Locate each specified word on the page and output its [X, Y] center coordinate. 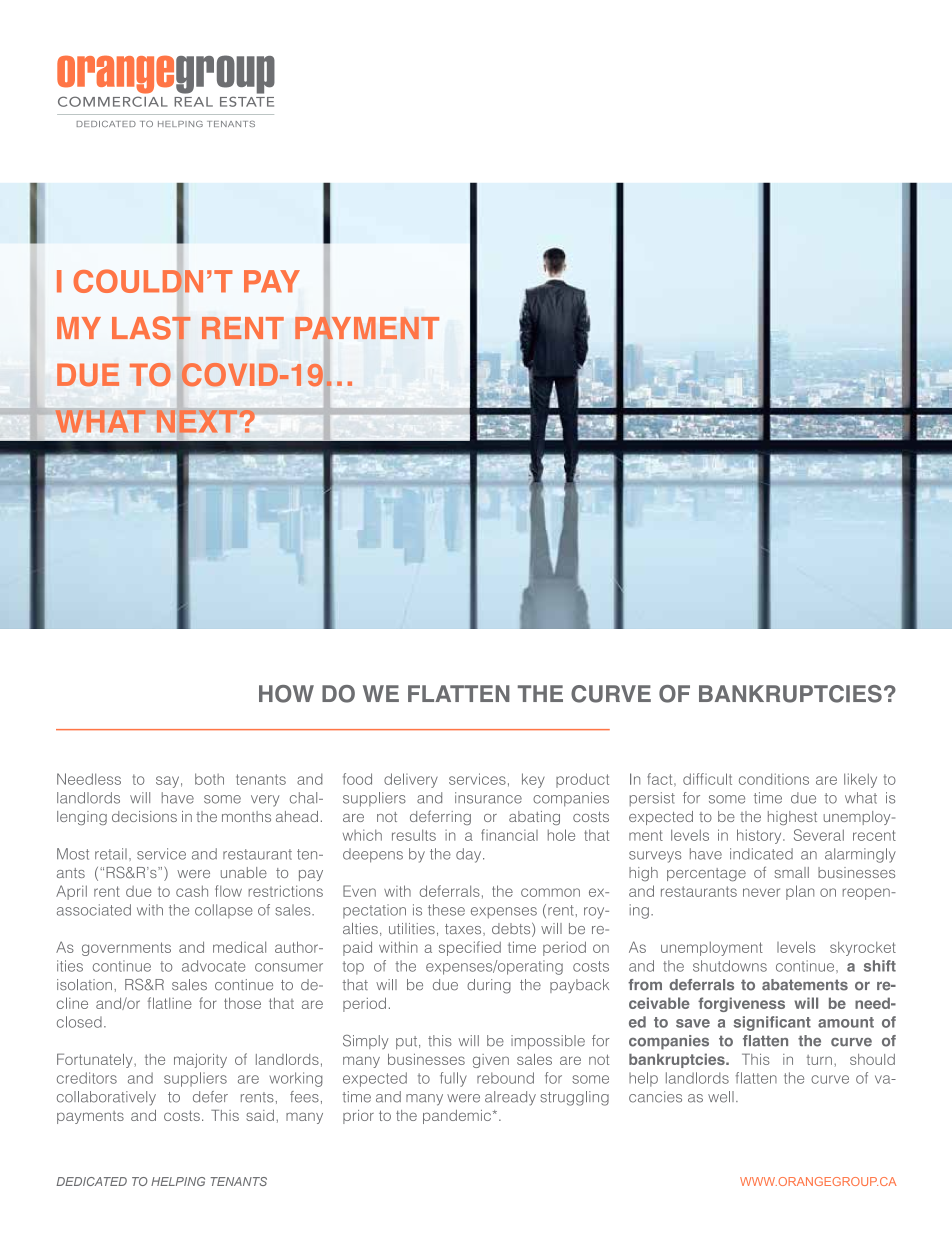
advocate [213, 966]
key [533, 780]
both [209, 779]
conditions [774, 779]
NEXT [196, 421]
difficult [707, 779]
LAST [151, 327]
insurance [488, 798]
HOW [286, 694]
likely [860, 780]
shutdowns [730, 966]
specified [470, 948]
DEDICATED [91, 1181]
